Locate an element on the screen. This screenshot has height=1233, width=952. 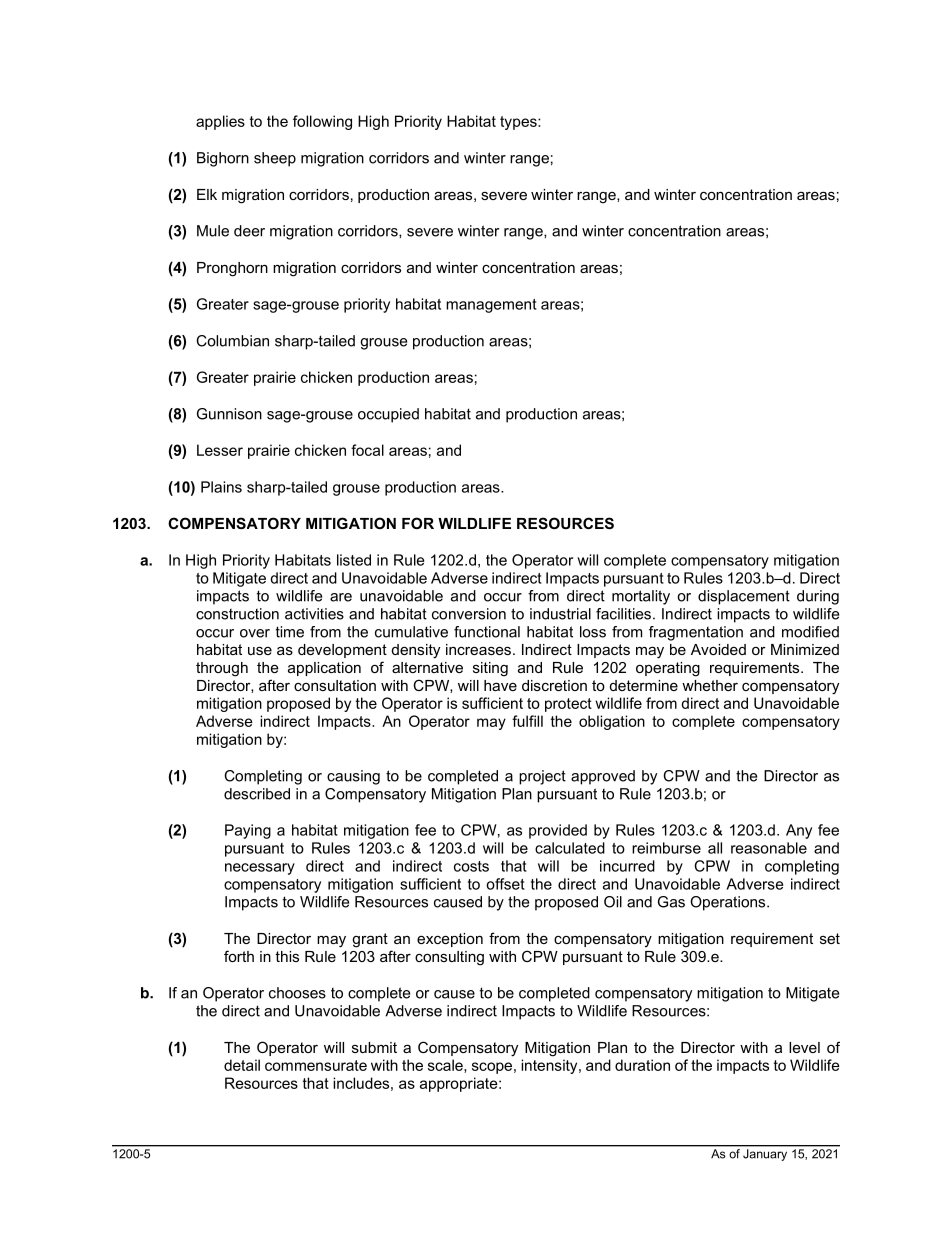
following is located at coordinates (322, 122).
